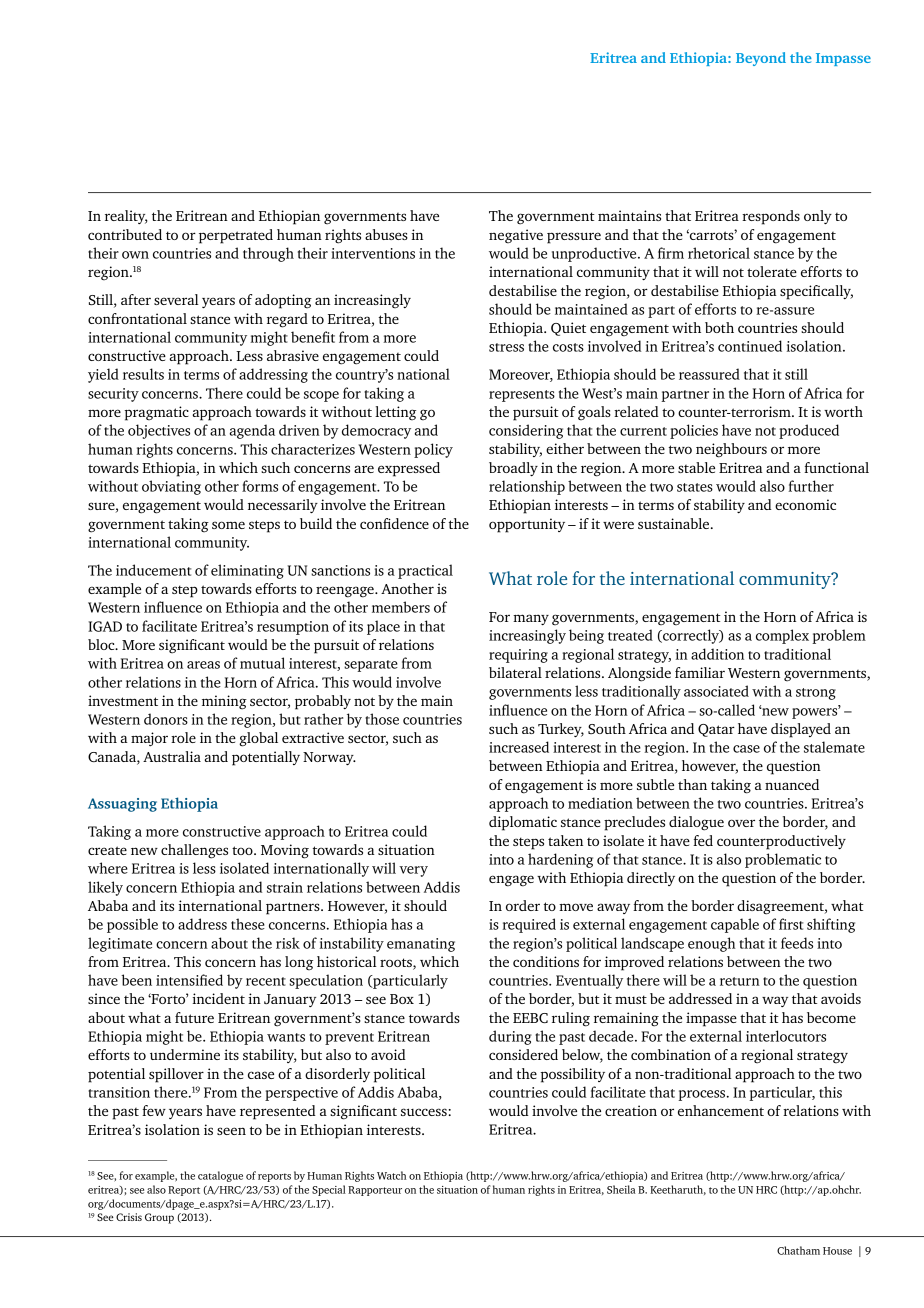  What do you see at coordinates (761, 59) in the image?
I see `Beyond` at bounding box center [761, 59].
